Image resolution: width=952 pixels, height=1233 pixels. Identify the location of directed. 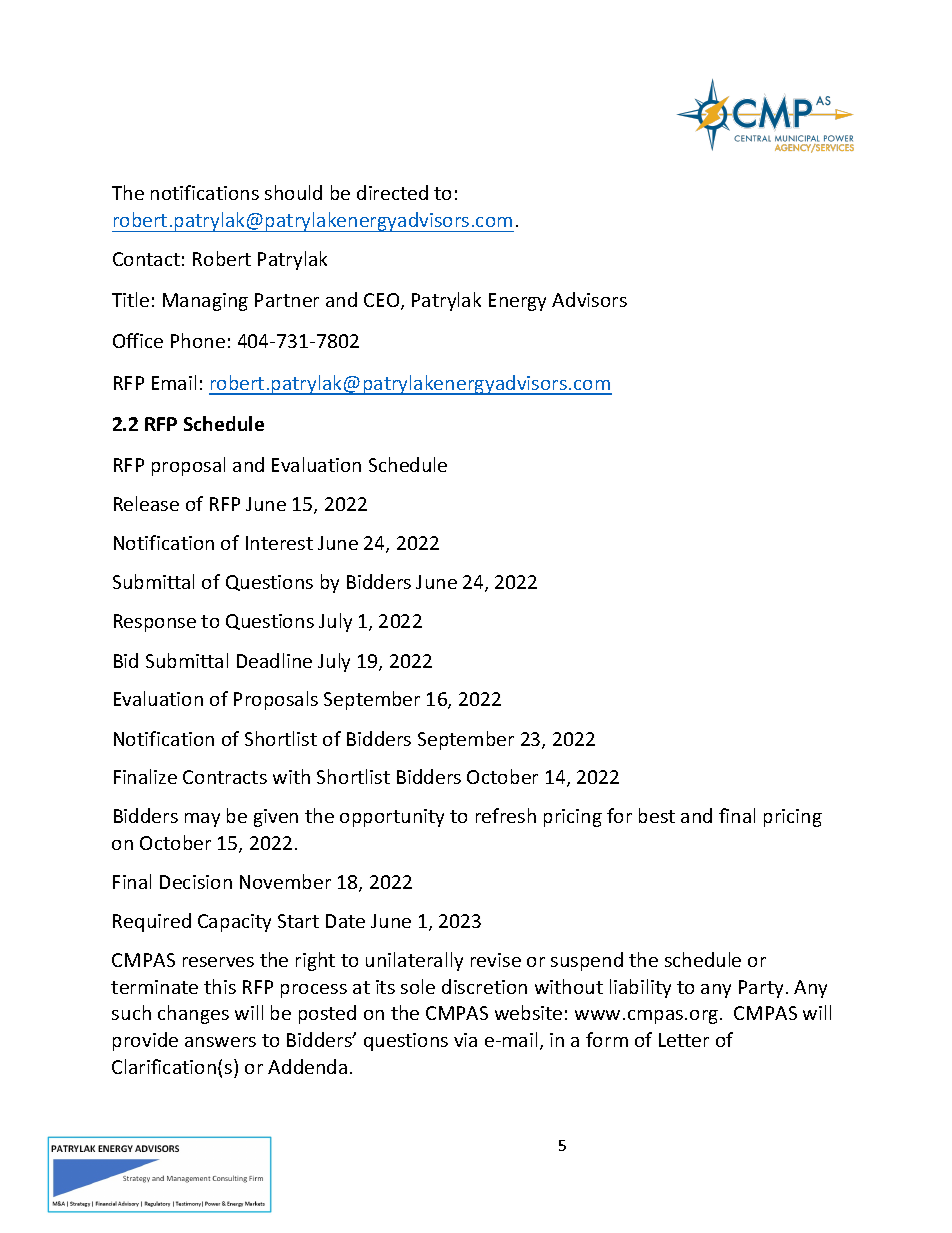
(392, 192).
